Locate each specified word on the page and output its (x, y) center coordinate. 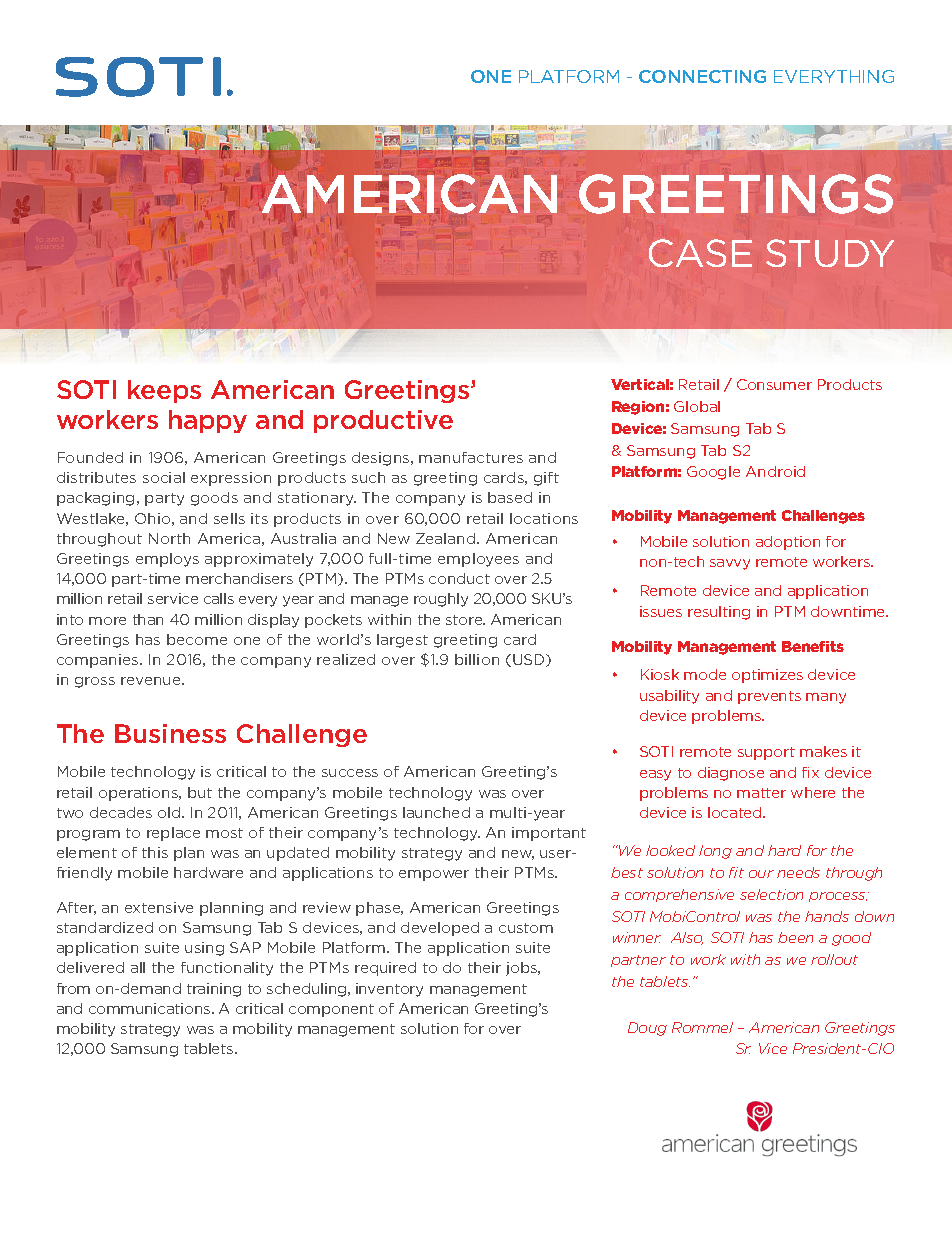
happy (208, 421)
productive (383, 421)
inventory (389, 990)
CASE (700, 253)
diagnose (731, 774)
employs (167, 560)
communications (151, 1008)
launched (436, 812)
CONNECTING (702, 76)
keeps (164, 391)
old (170, 812)
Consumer (774, 384)
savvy (730, 564)
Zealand (447, 538)
